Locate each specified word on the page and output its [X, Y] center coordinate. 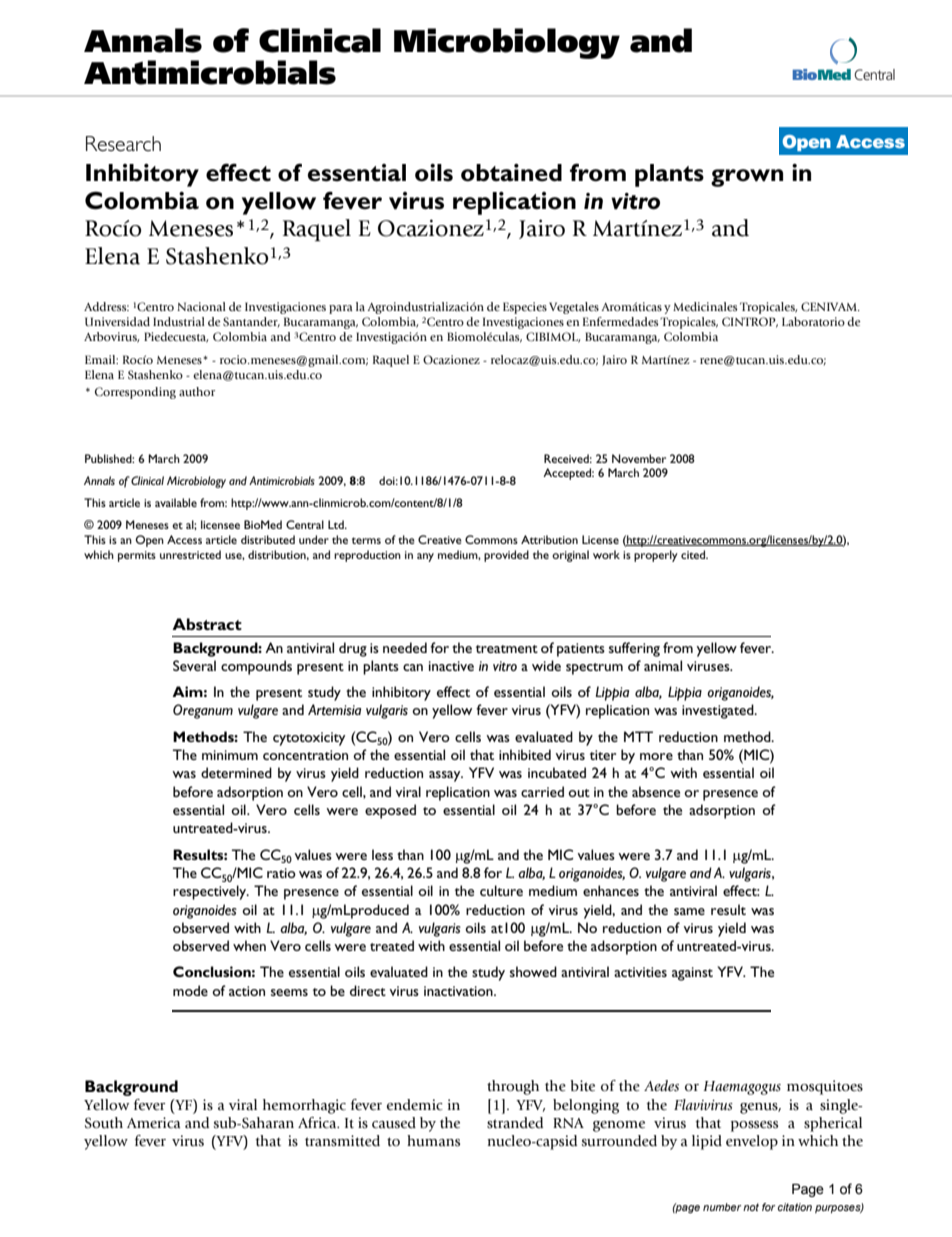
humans [433, 1141]
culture [501, 890]
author [197, 391]
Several [194, 665]
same [689, 911]
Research [123, 143]
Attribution [549, 539]
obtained [511, 173]
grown [747, 178]
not [751, 1207]
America [153, 1123]
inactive [451, 666]
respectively [210, 892]
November [639, 458]
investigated [719, 711]
